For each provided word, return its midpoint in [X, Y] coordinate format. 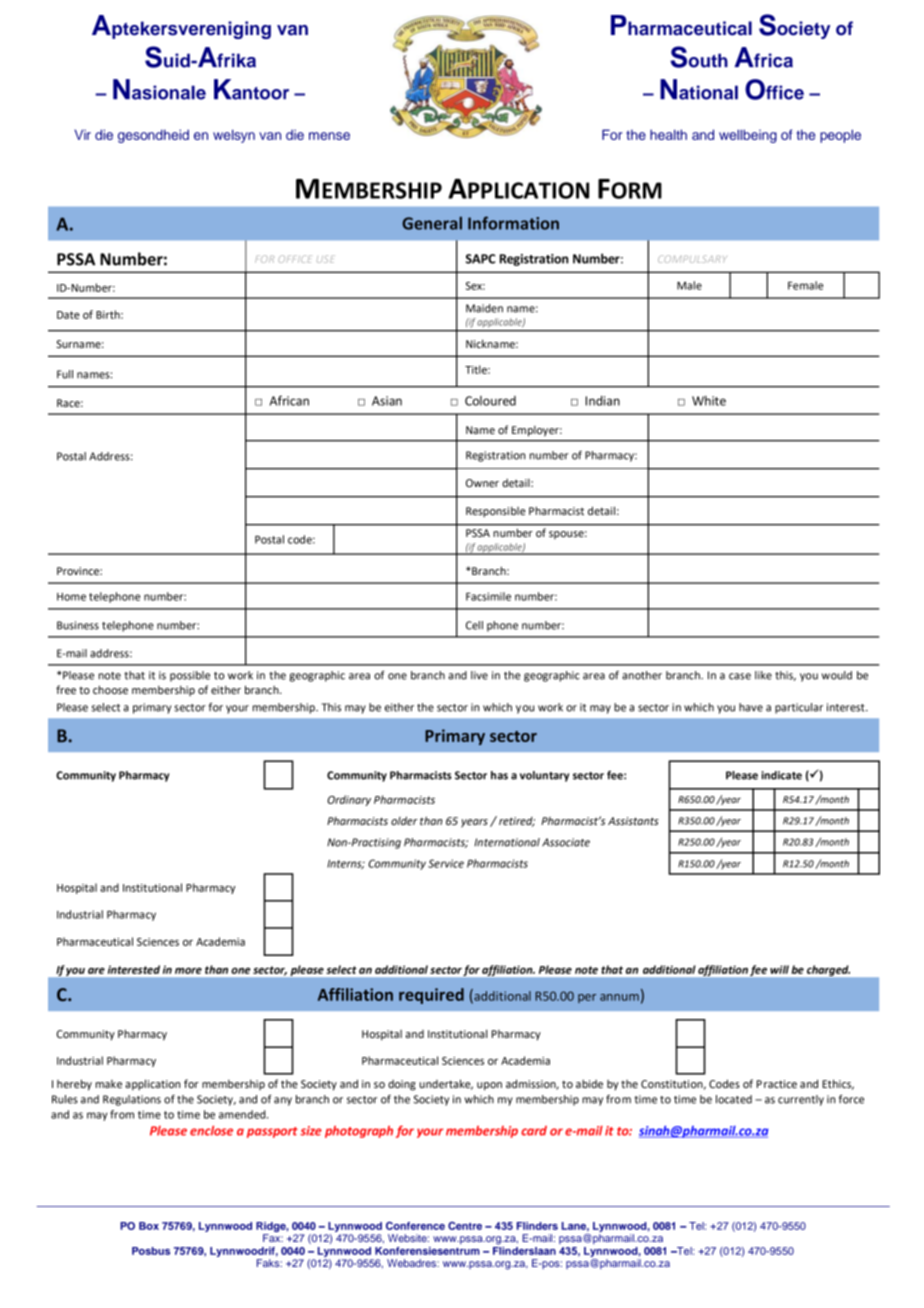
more [188, 970]
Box [149, 1226]
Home [71, 597]
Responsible [495, 512]
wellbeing [748, 136]
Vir [82, 134]
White [709, 401]
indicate [782, 775]
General [432, 223]
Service [446, 863]
